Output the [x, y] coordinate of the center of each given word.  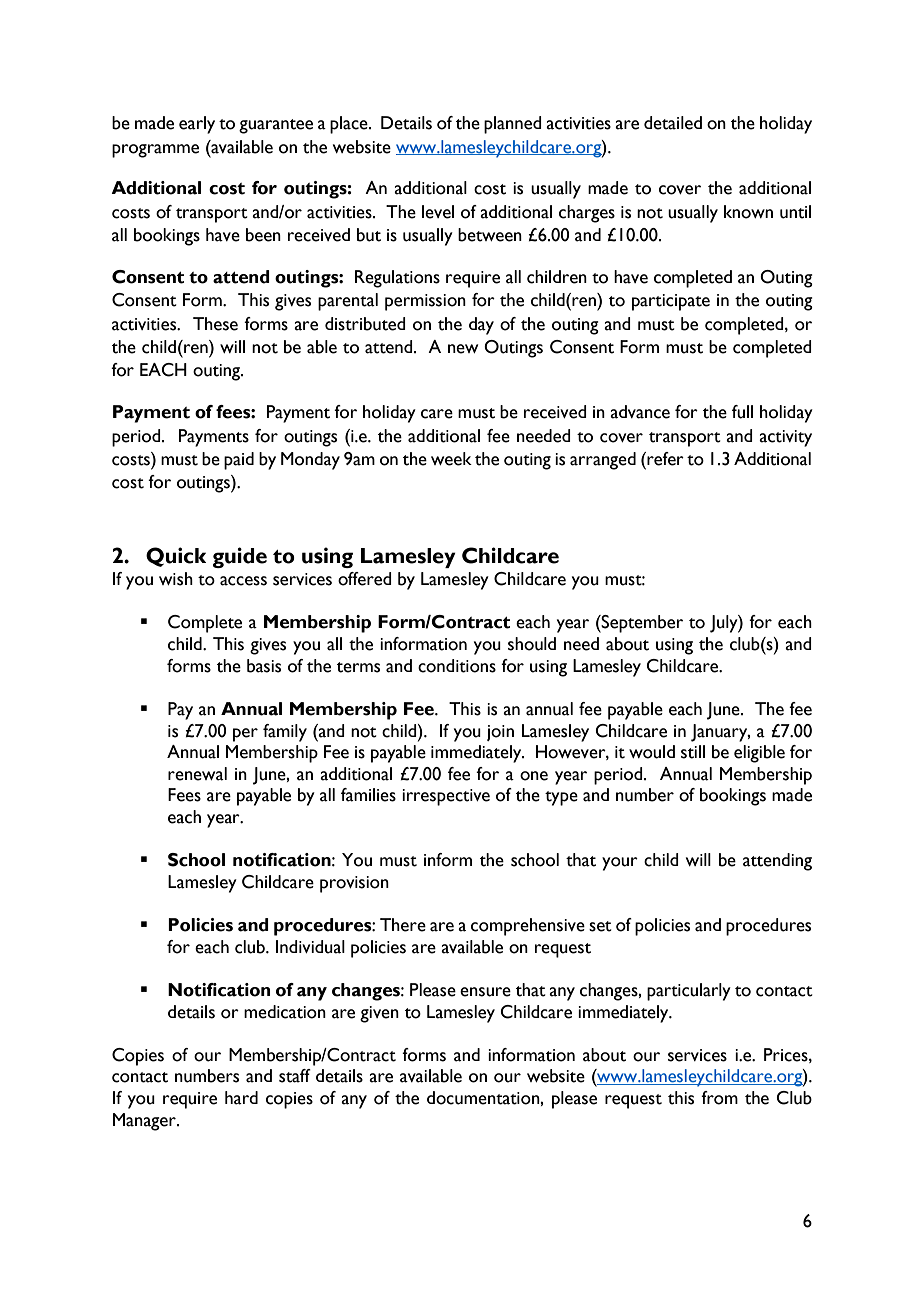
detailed [673, 123]
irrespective [446, 797]
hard [241, 1098]
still [693, 752]
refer [664, 459]
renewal [197, 774]
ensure [485, 992]
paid [239, 461]
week [451, 459]
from [719, 1098]
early [197, 125]
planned [513, 125]
